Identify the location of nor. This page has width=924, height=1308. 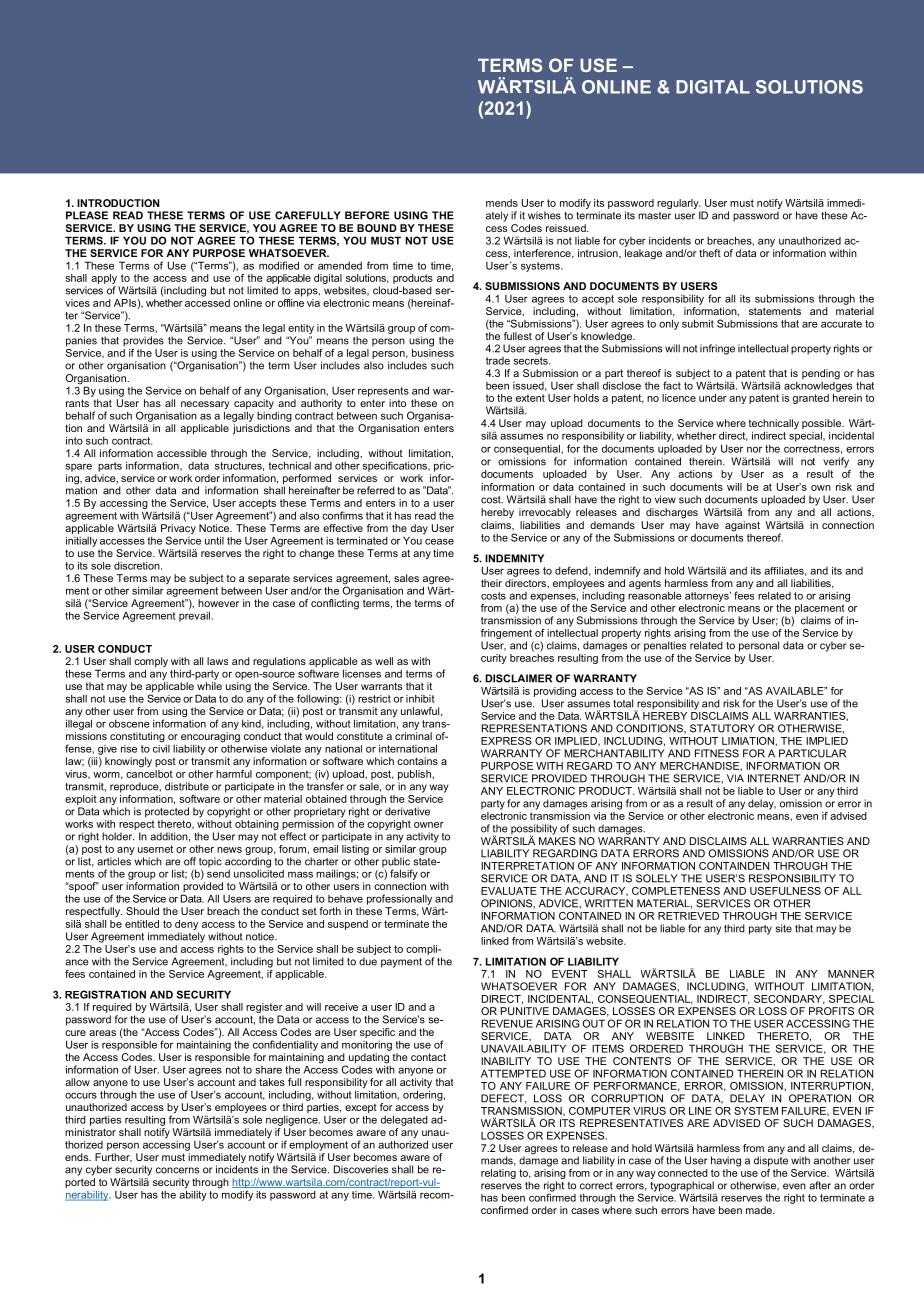
(754, 450).
